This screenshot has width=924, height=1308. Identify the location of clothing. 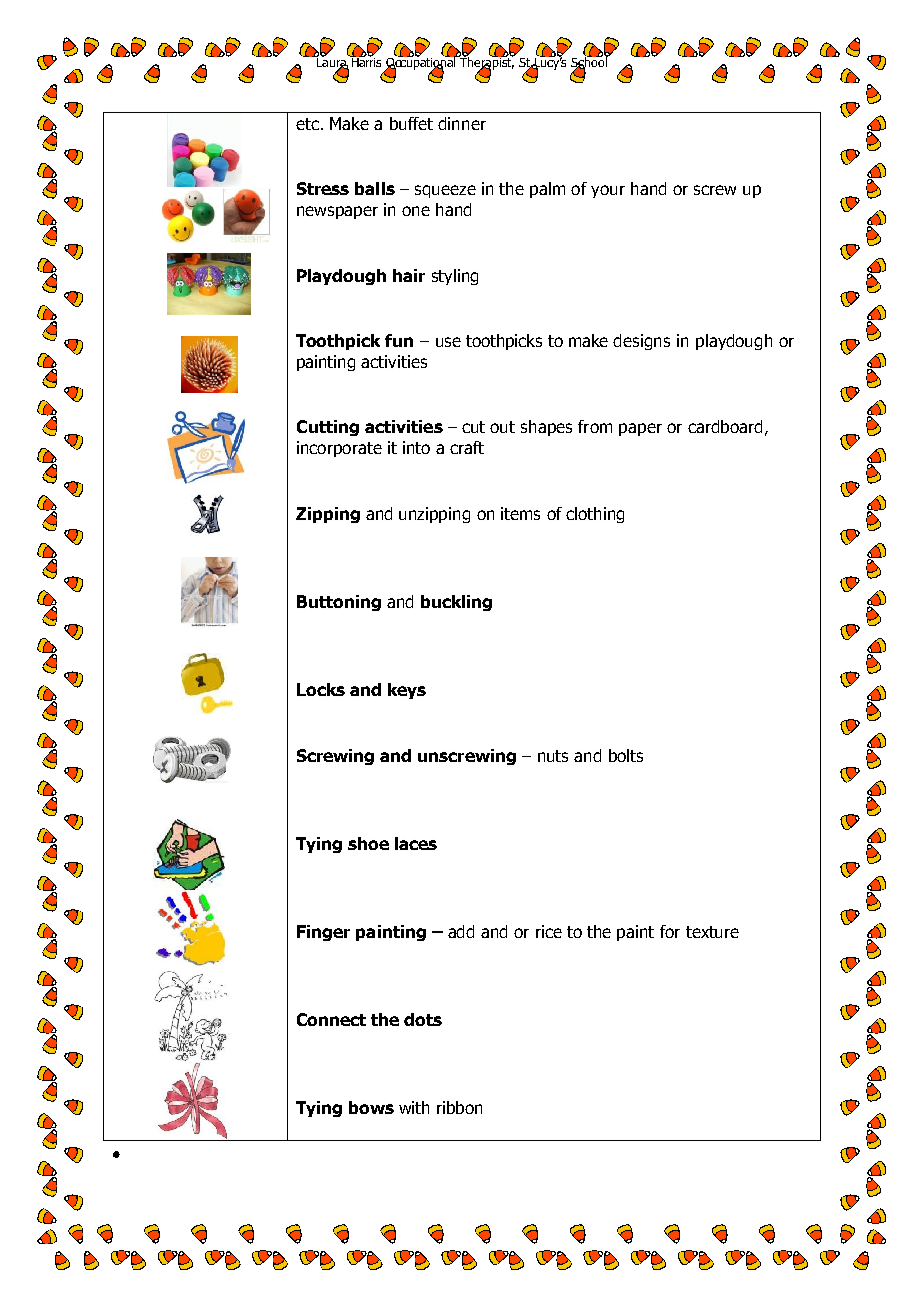
(595, 515).
